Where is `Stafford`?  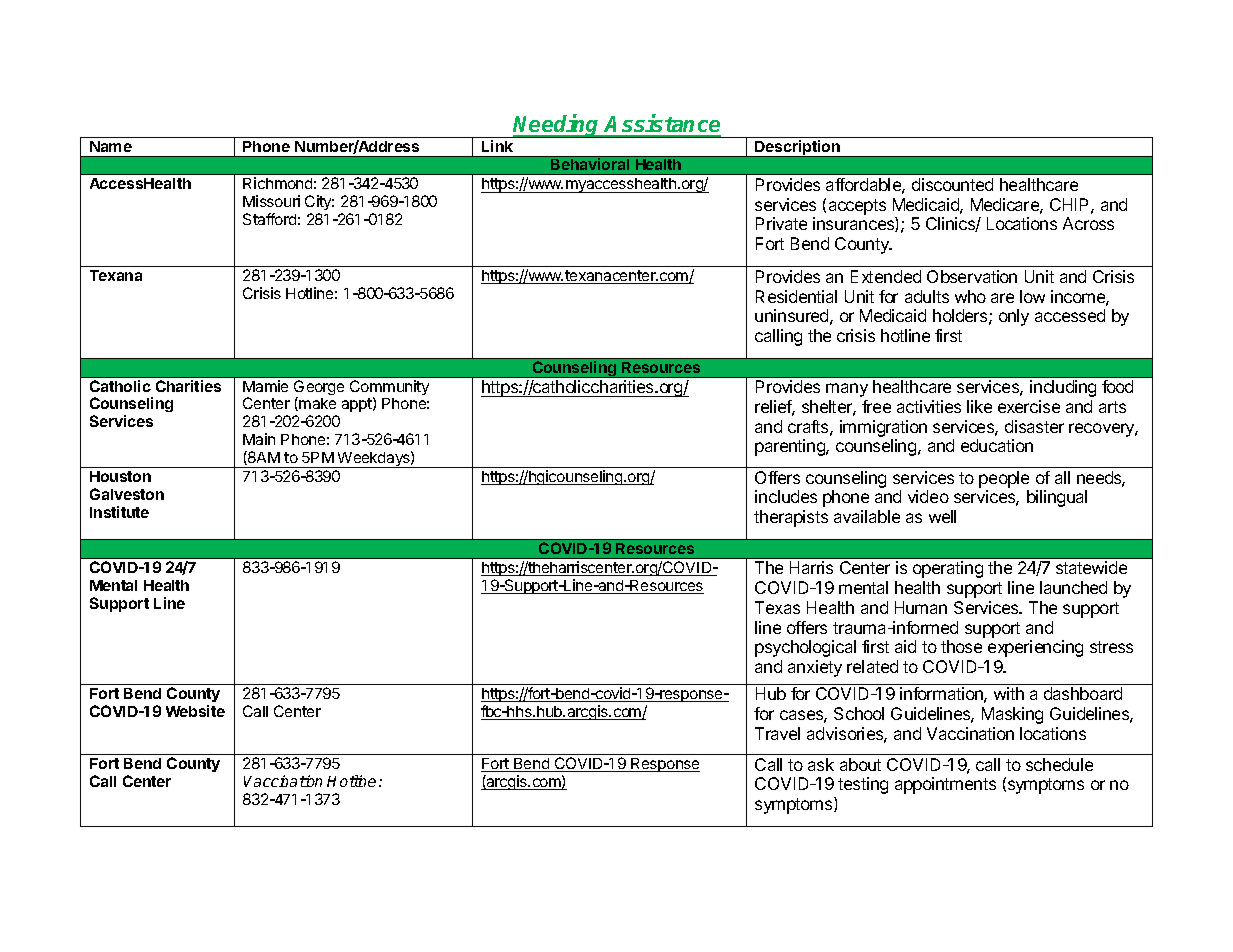 Stafford is located at coordinates (269, 219).
